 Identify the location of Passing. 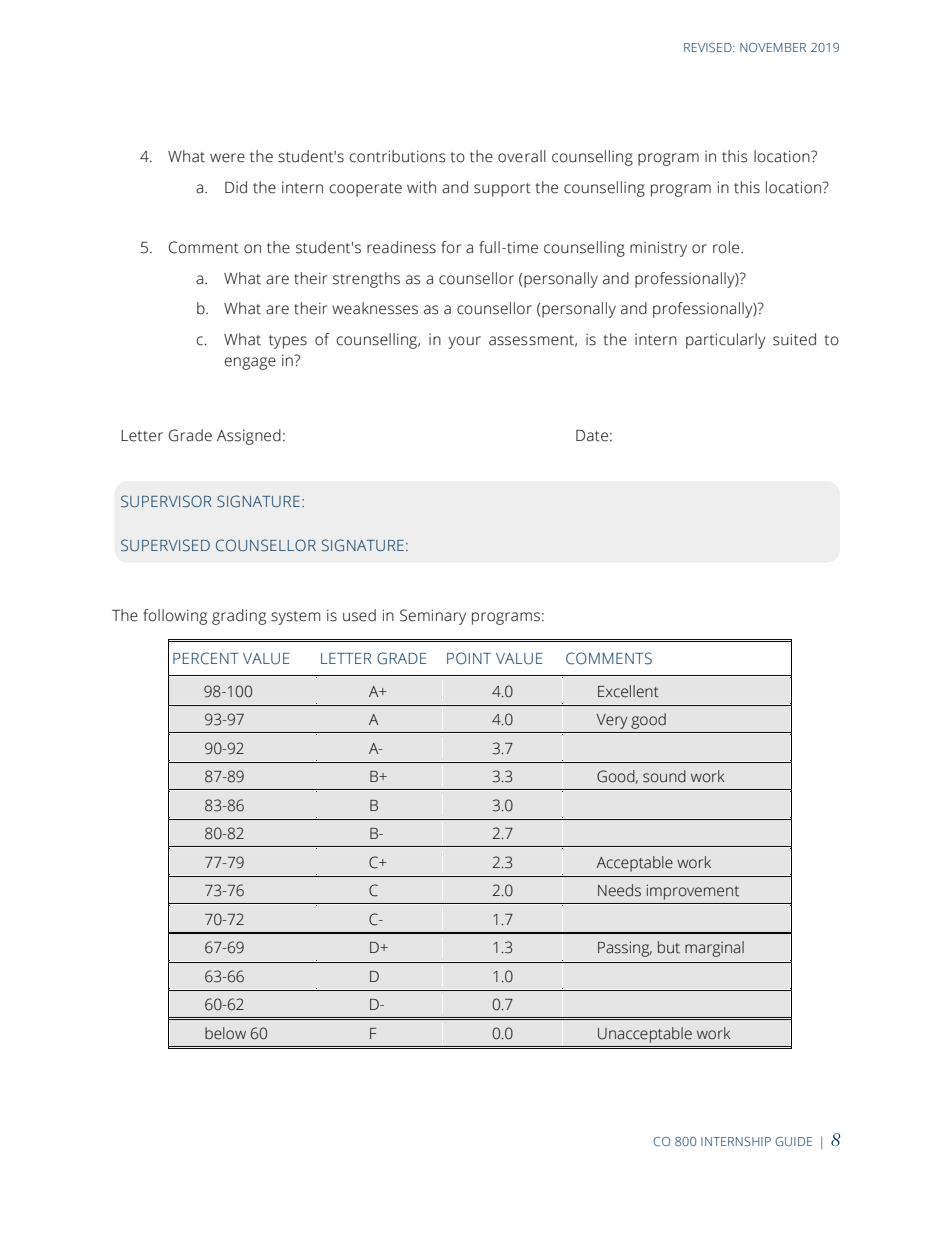
(625, 949).
